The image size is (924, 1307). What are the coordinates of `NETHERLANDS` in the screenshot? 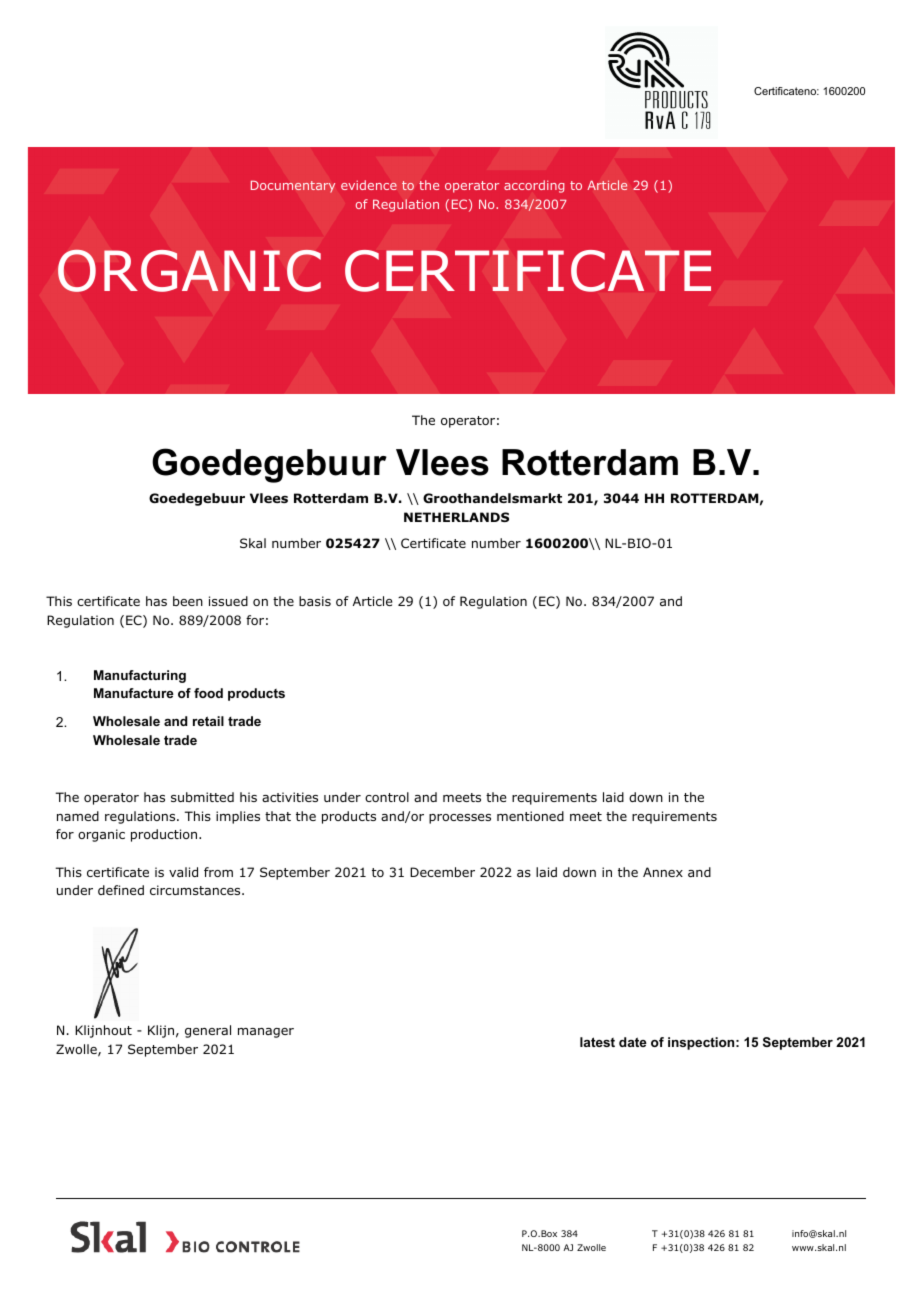 It's located at (456, 517).
